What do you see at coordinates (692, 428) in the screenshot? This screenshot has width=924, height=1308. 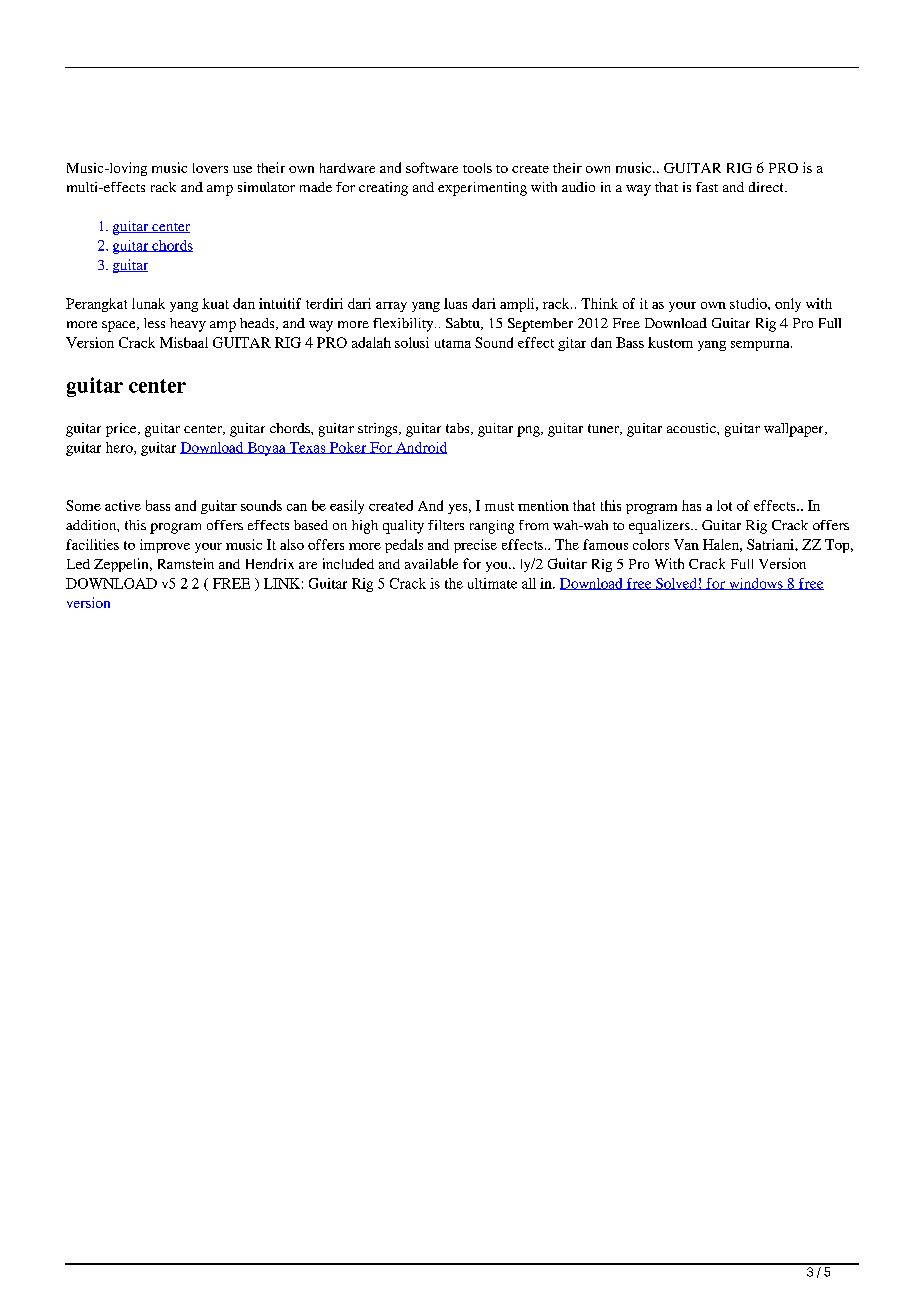 I see `acoustic` at bounding box center [692, 428].
